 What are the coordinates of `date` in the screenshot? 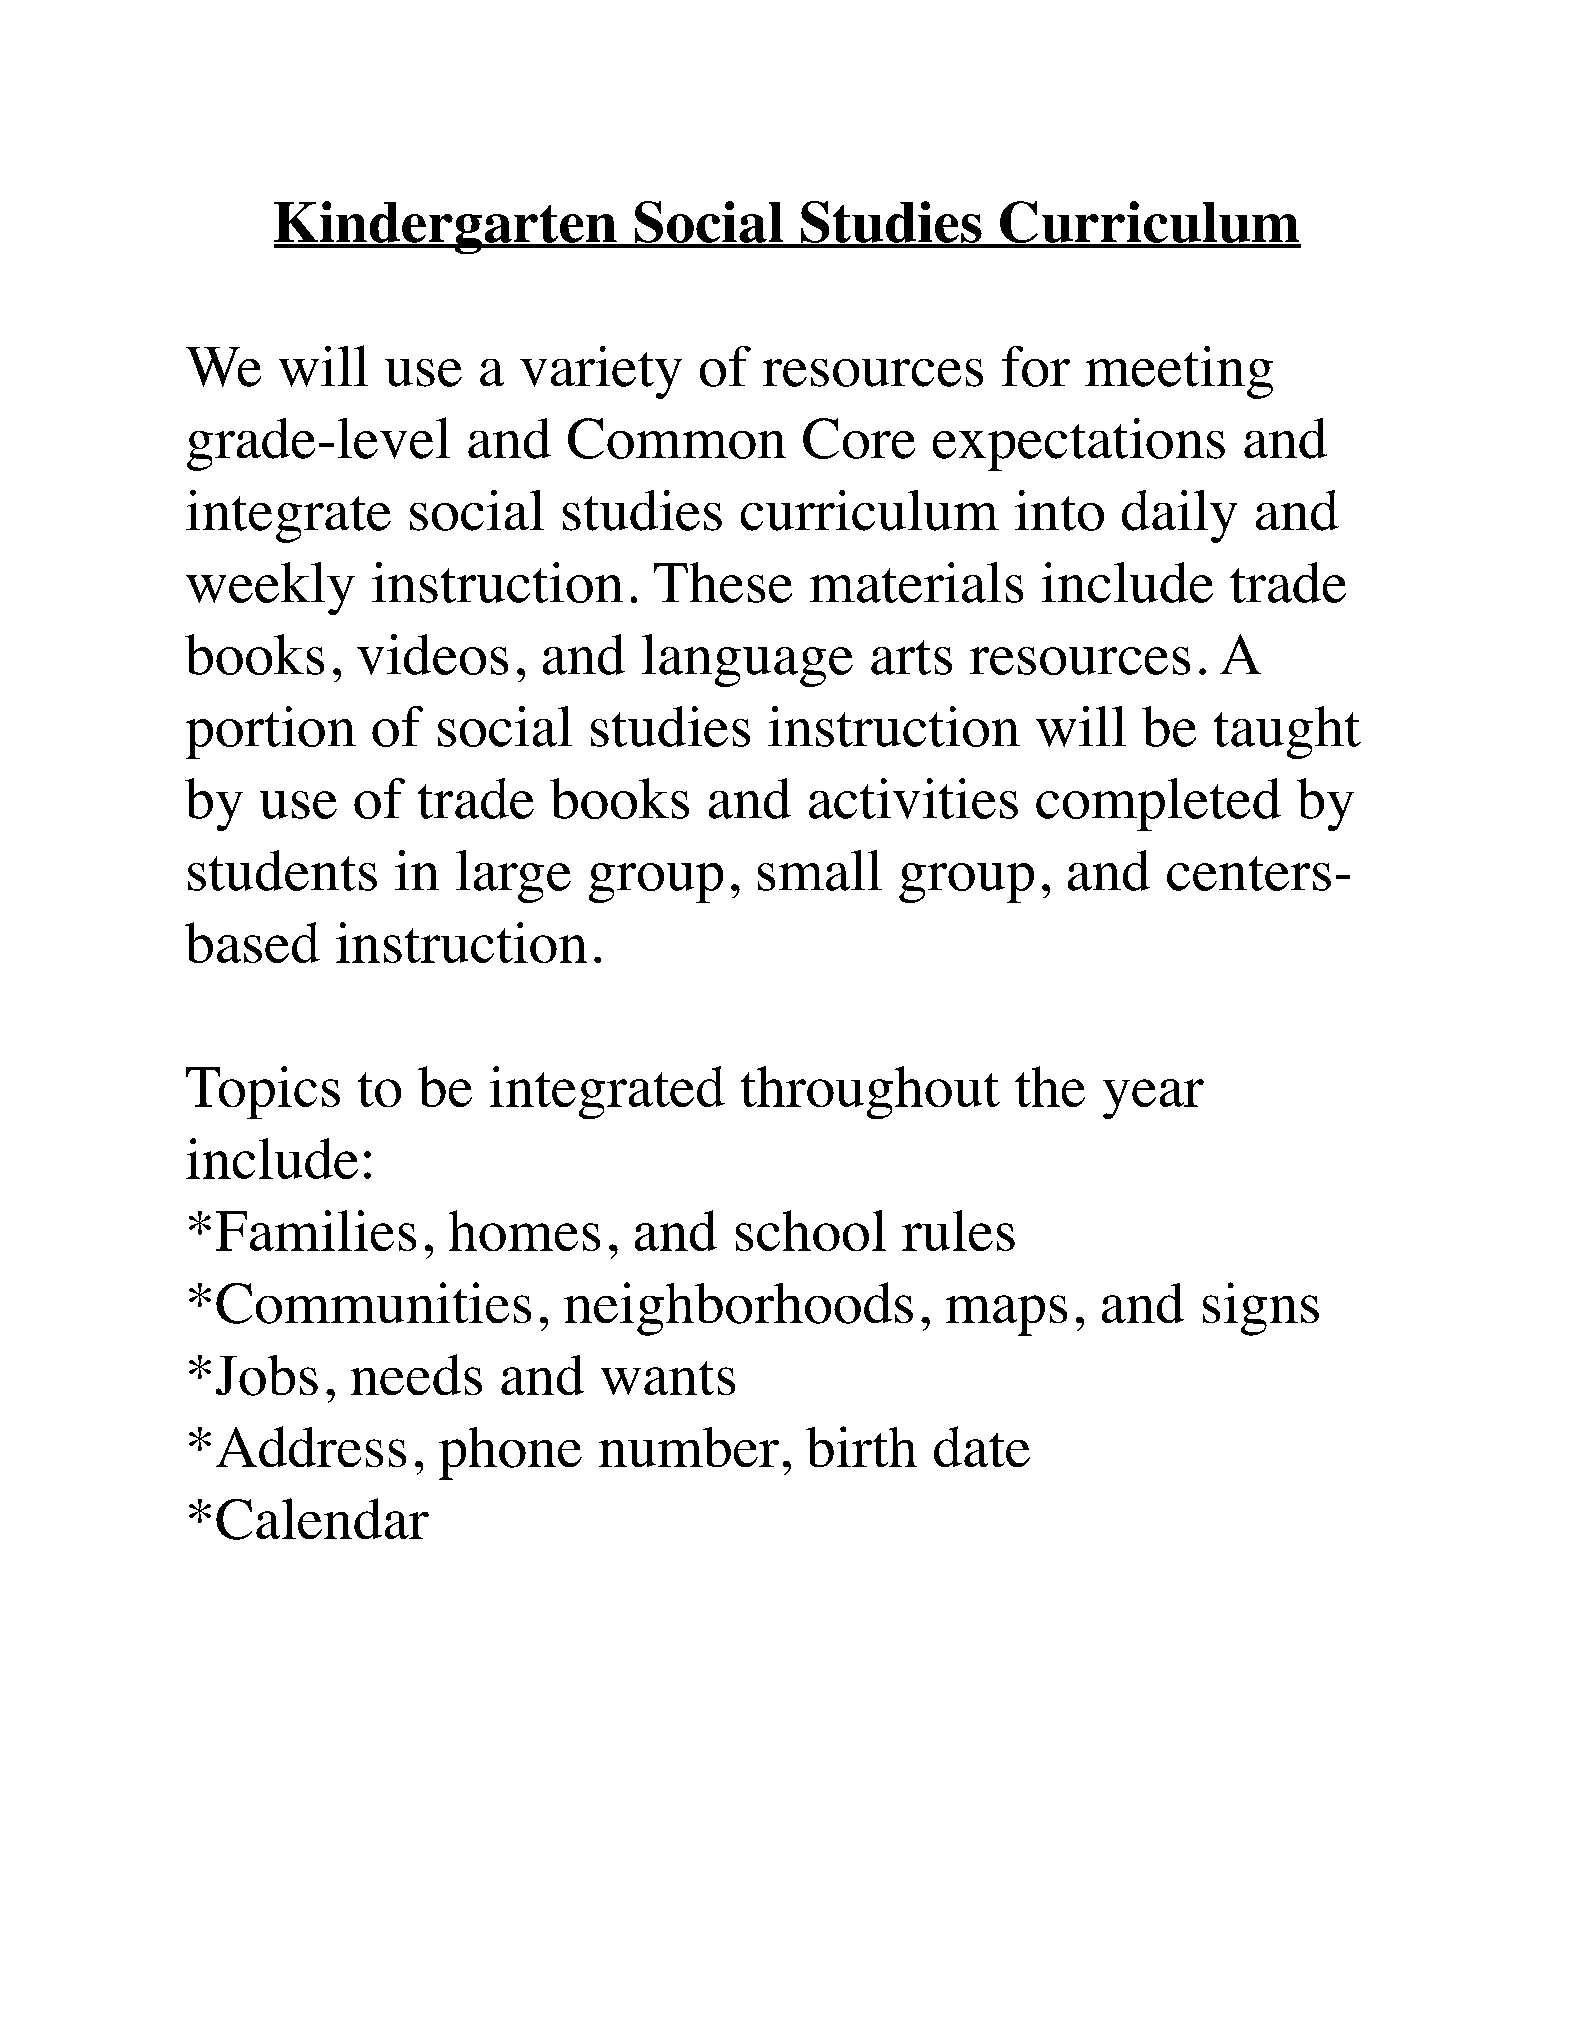 It's located at (982, 1446).
